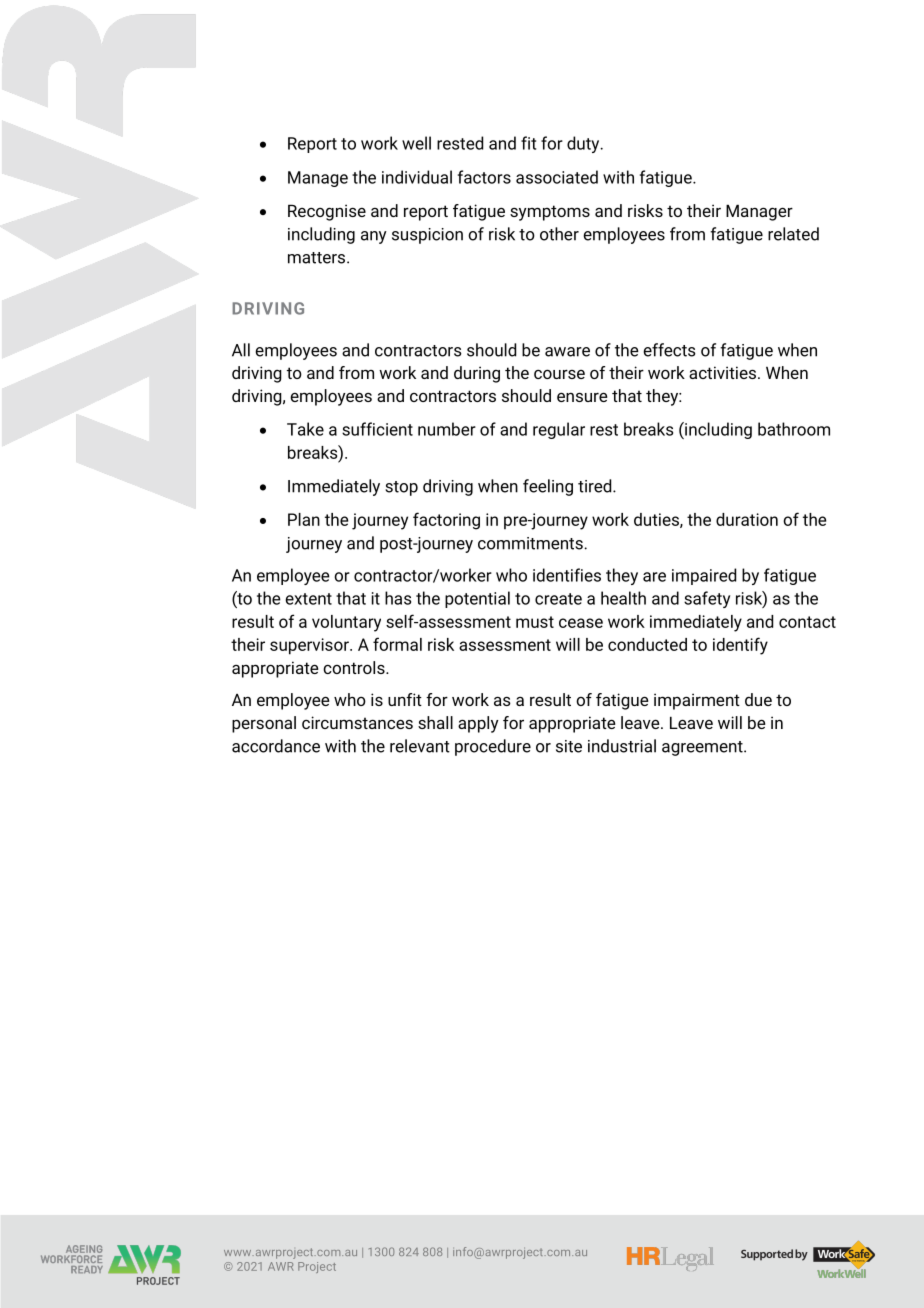 This page has width=924, height=1308. What do you see at coordinates (793, 234) in the page?
I see `related` at bounding box center [793, 234].
